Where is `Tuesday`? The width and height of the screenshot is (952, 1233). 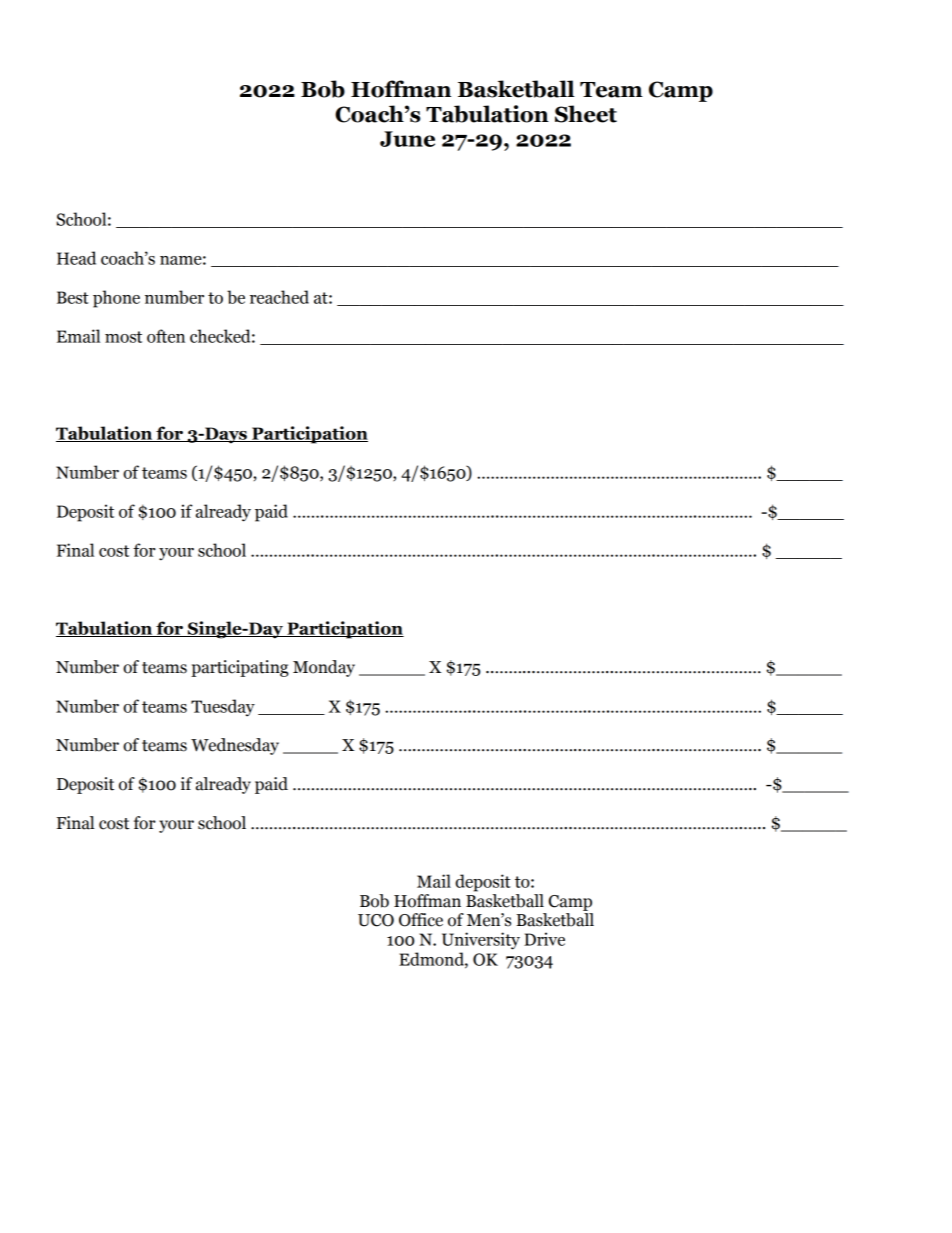
Tuesday is located at coordinates (223, 708).
